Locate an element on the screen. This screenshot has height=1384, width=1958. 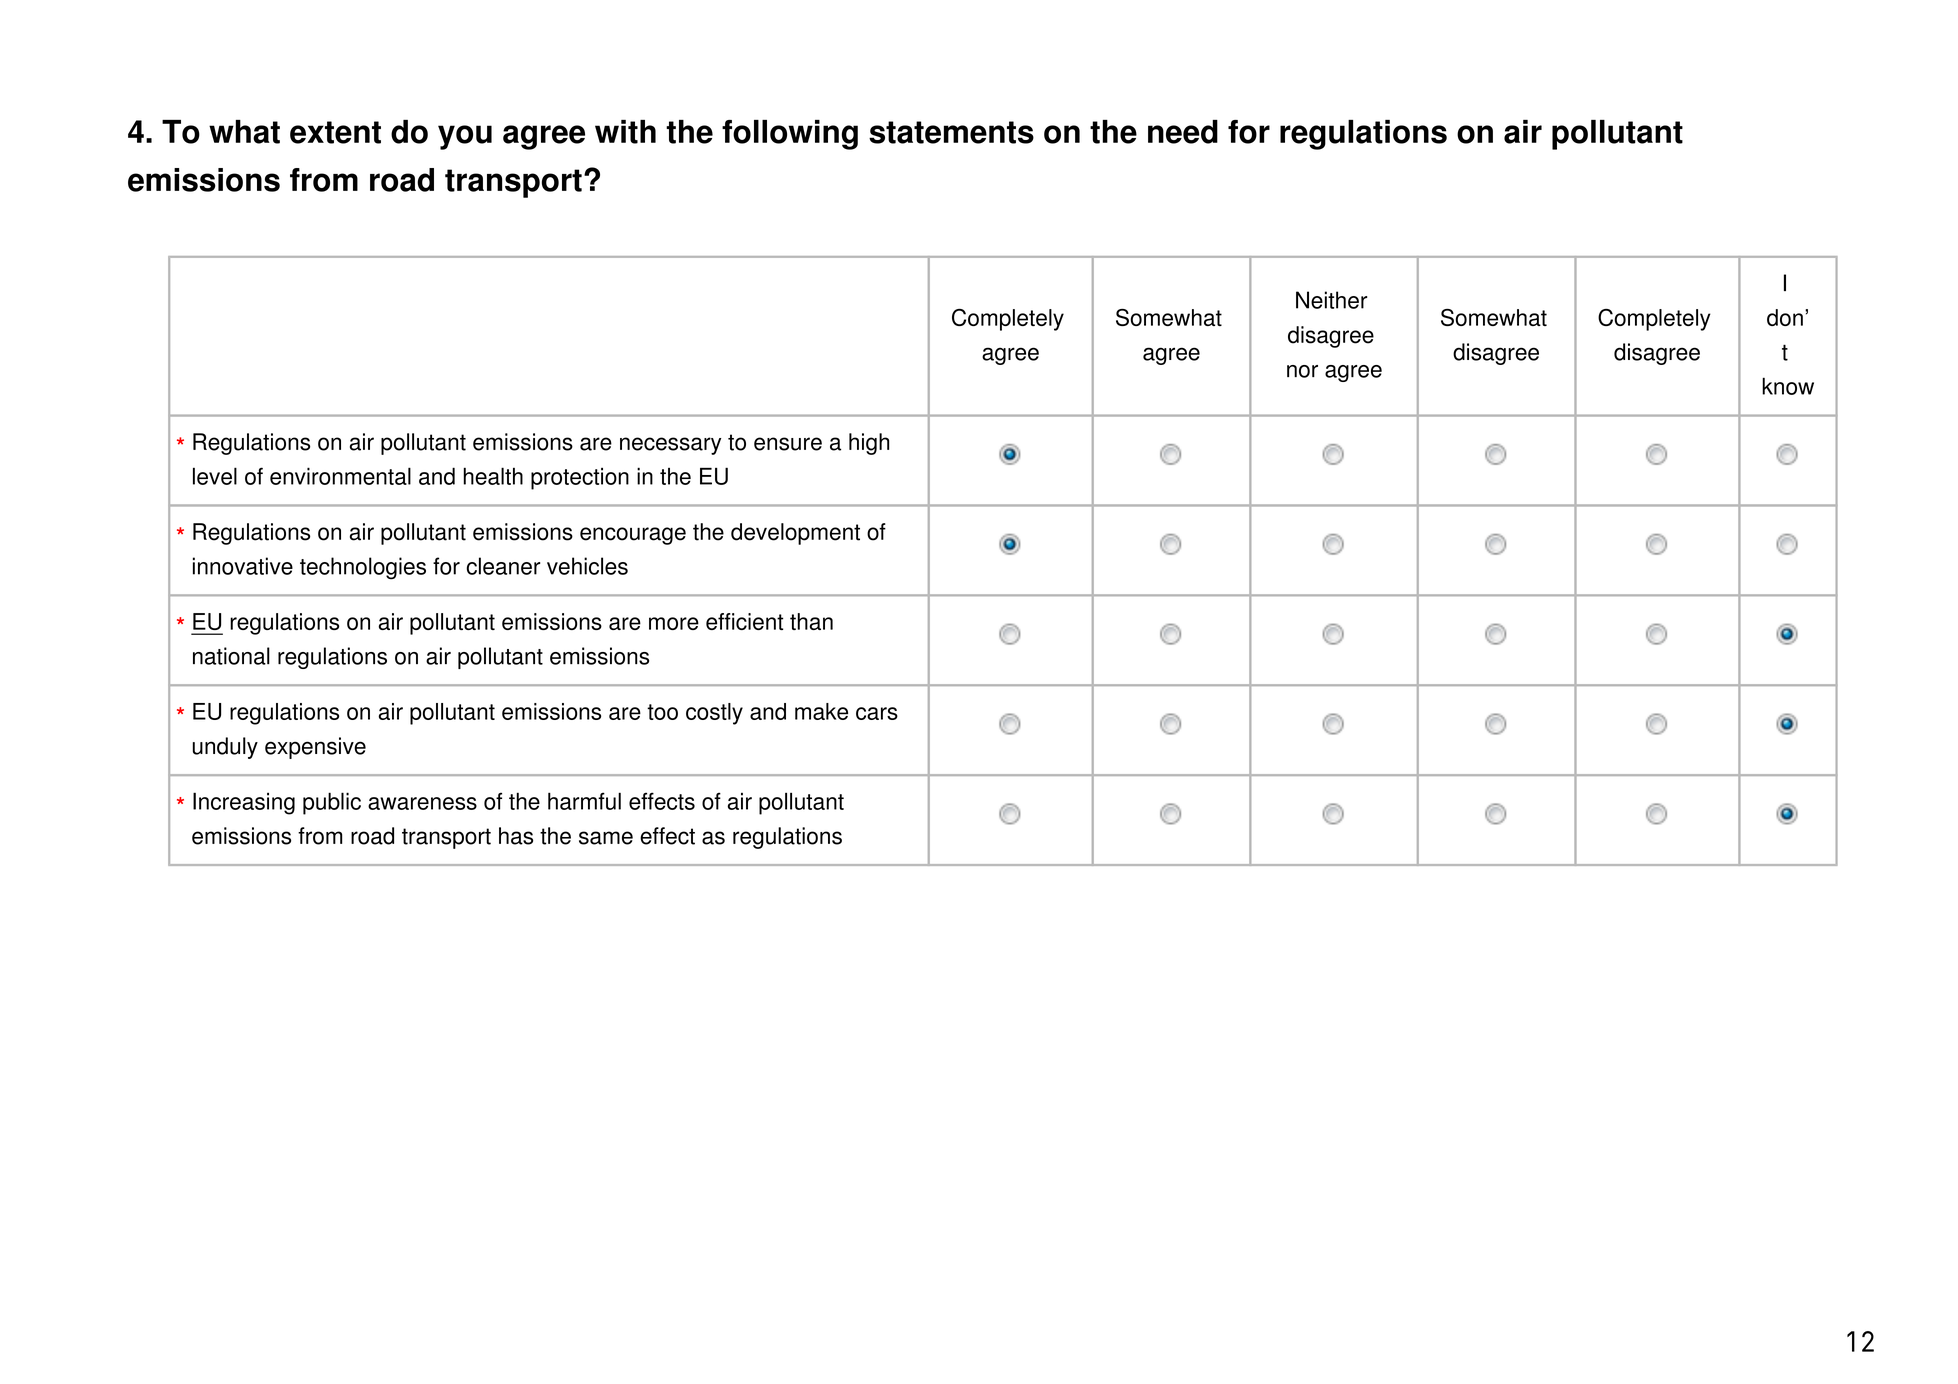
you is located at coordinates (465, 137).
